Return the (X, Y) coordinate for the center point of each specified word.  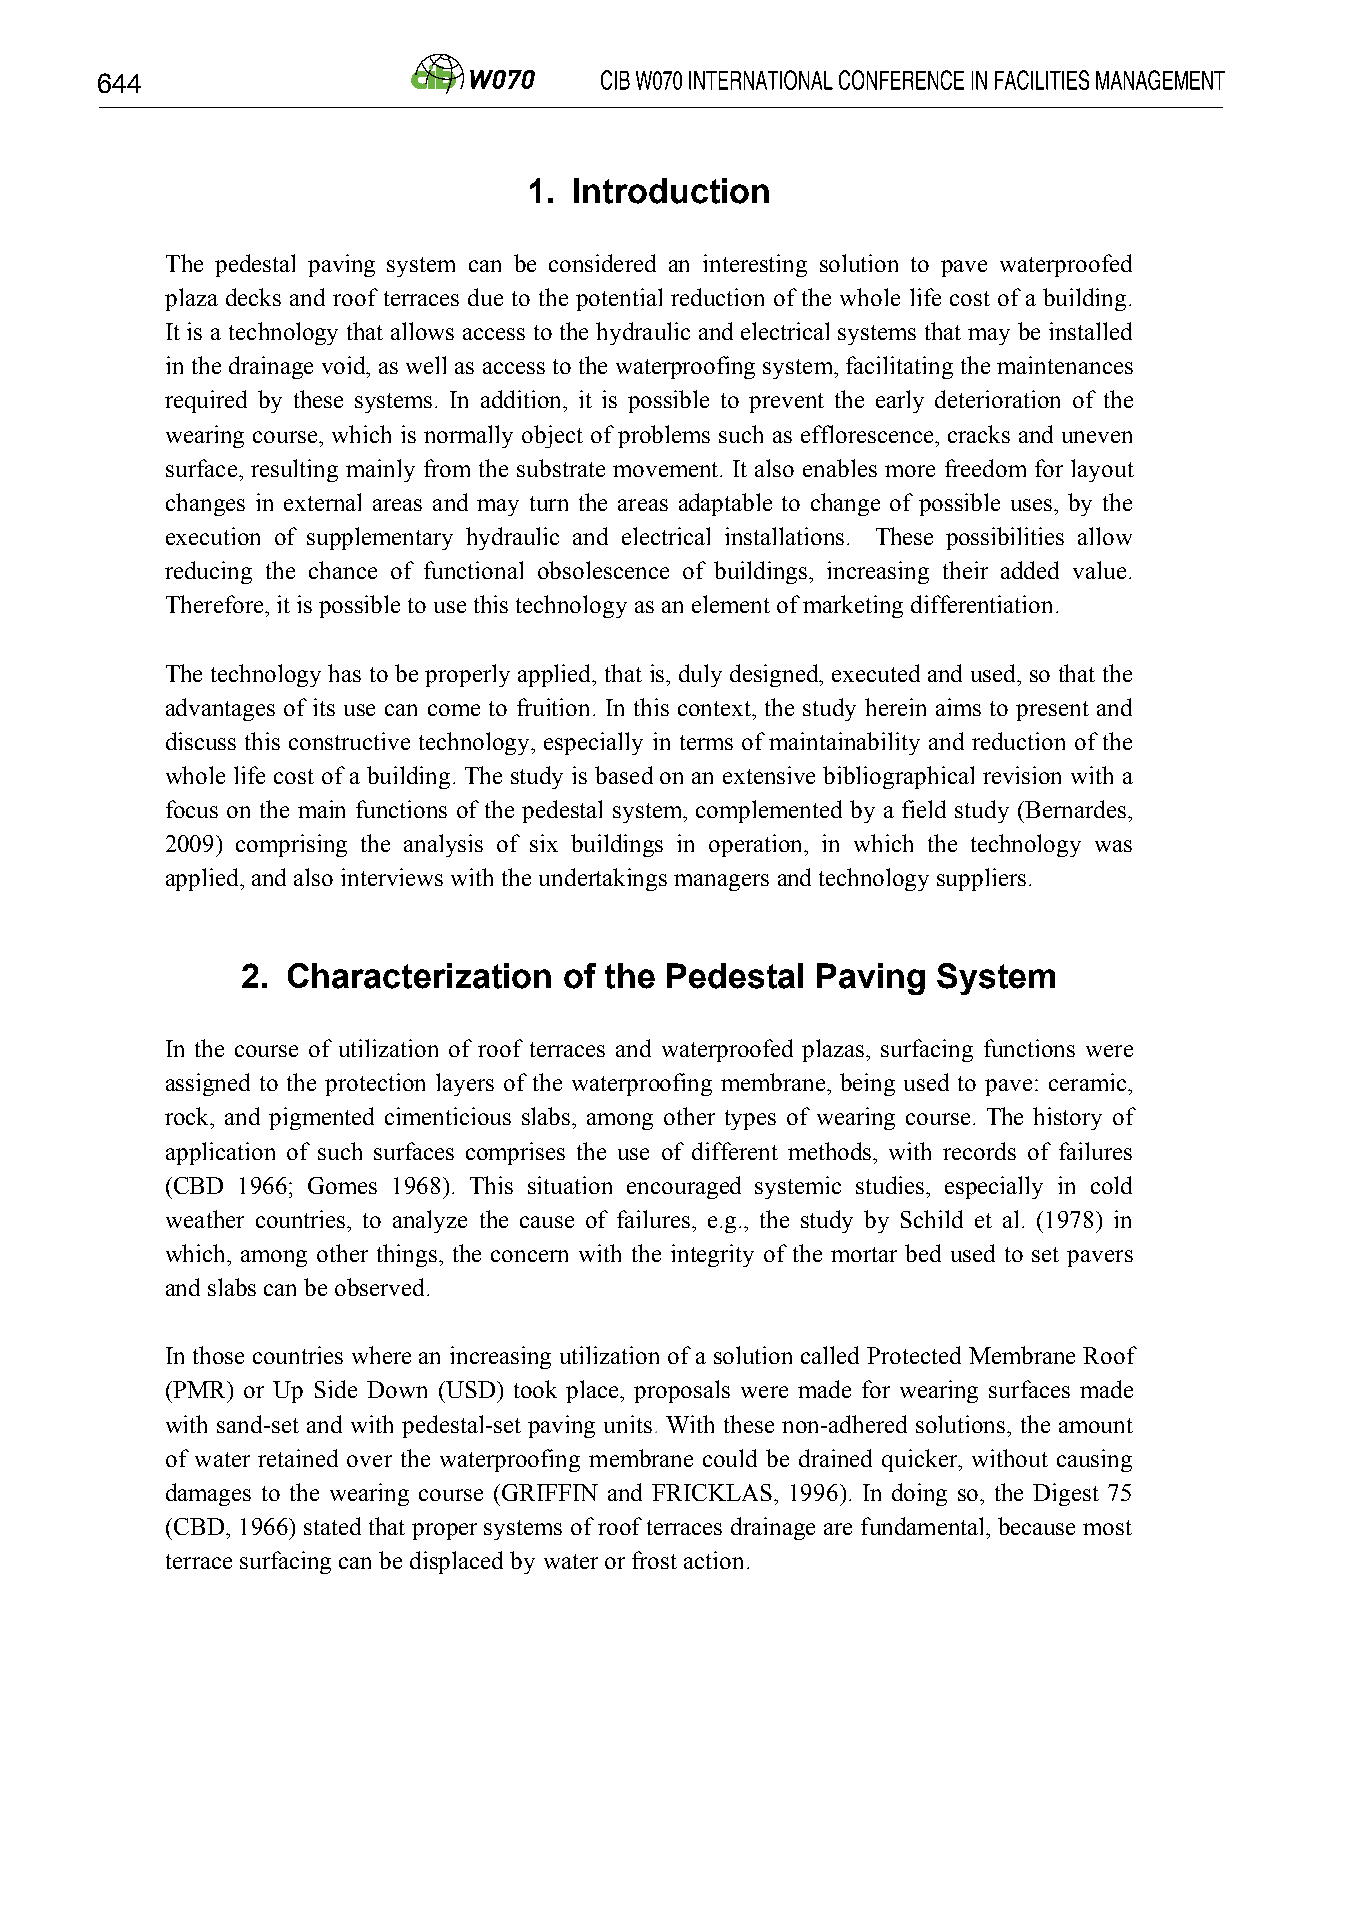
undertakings (603, 879)
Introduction (671, 191)
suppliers (981, 879)
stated (332, 1526)
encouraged (684, 1187)
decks (253, 297)
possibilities (1005, 538)
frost (654, 1560)
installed (1090, 331)
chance (343, 570)
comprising (291, 845)
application (220, 1153)
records (979, 1151)
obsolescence (603, 570)
